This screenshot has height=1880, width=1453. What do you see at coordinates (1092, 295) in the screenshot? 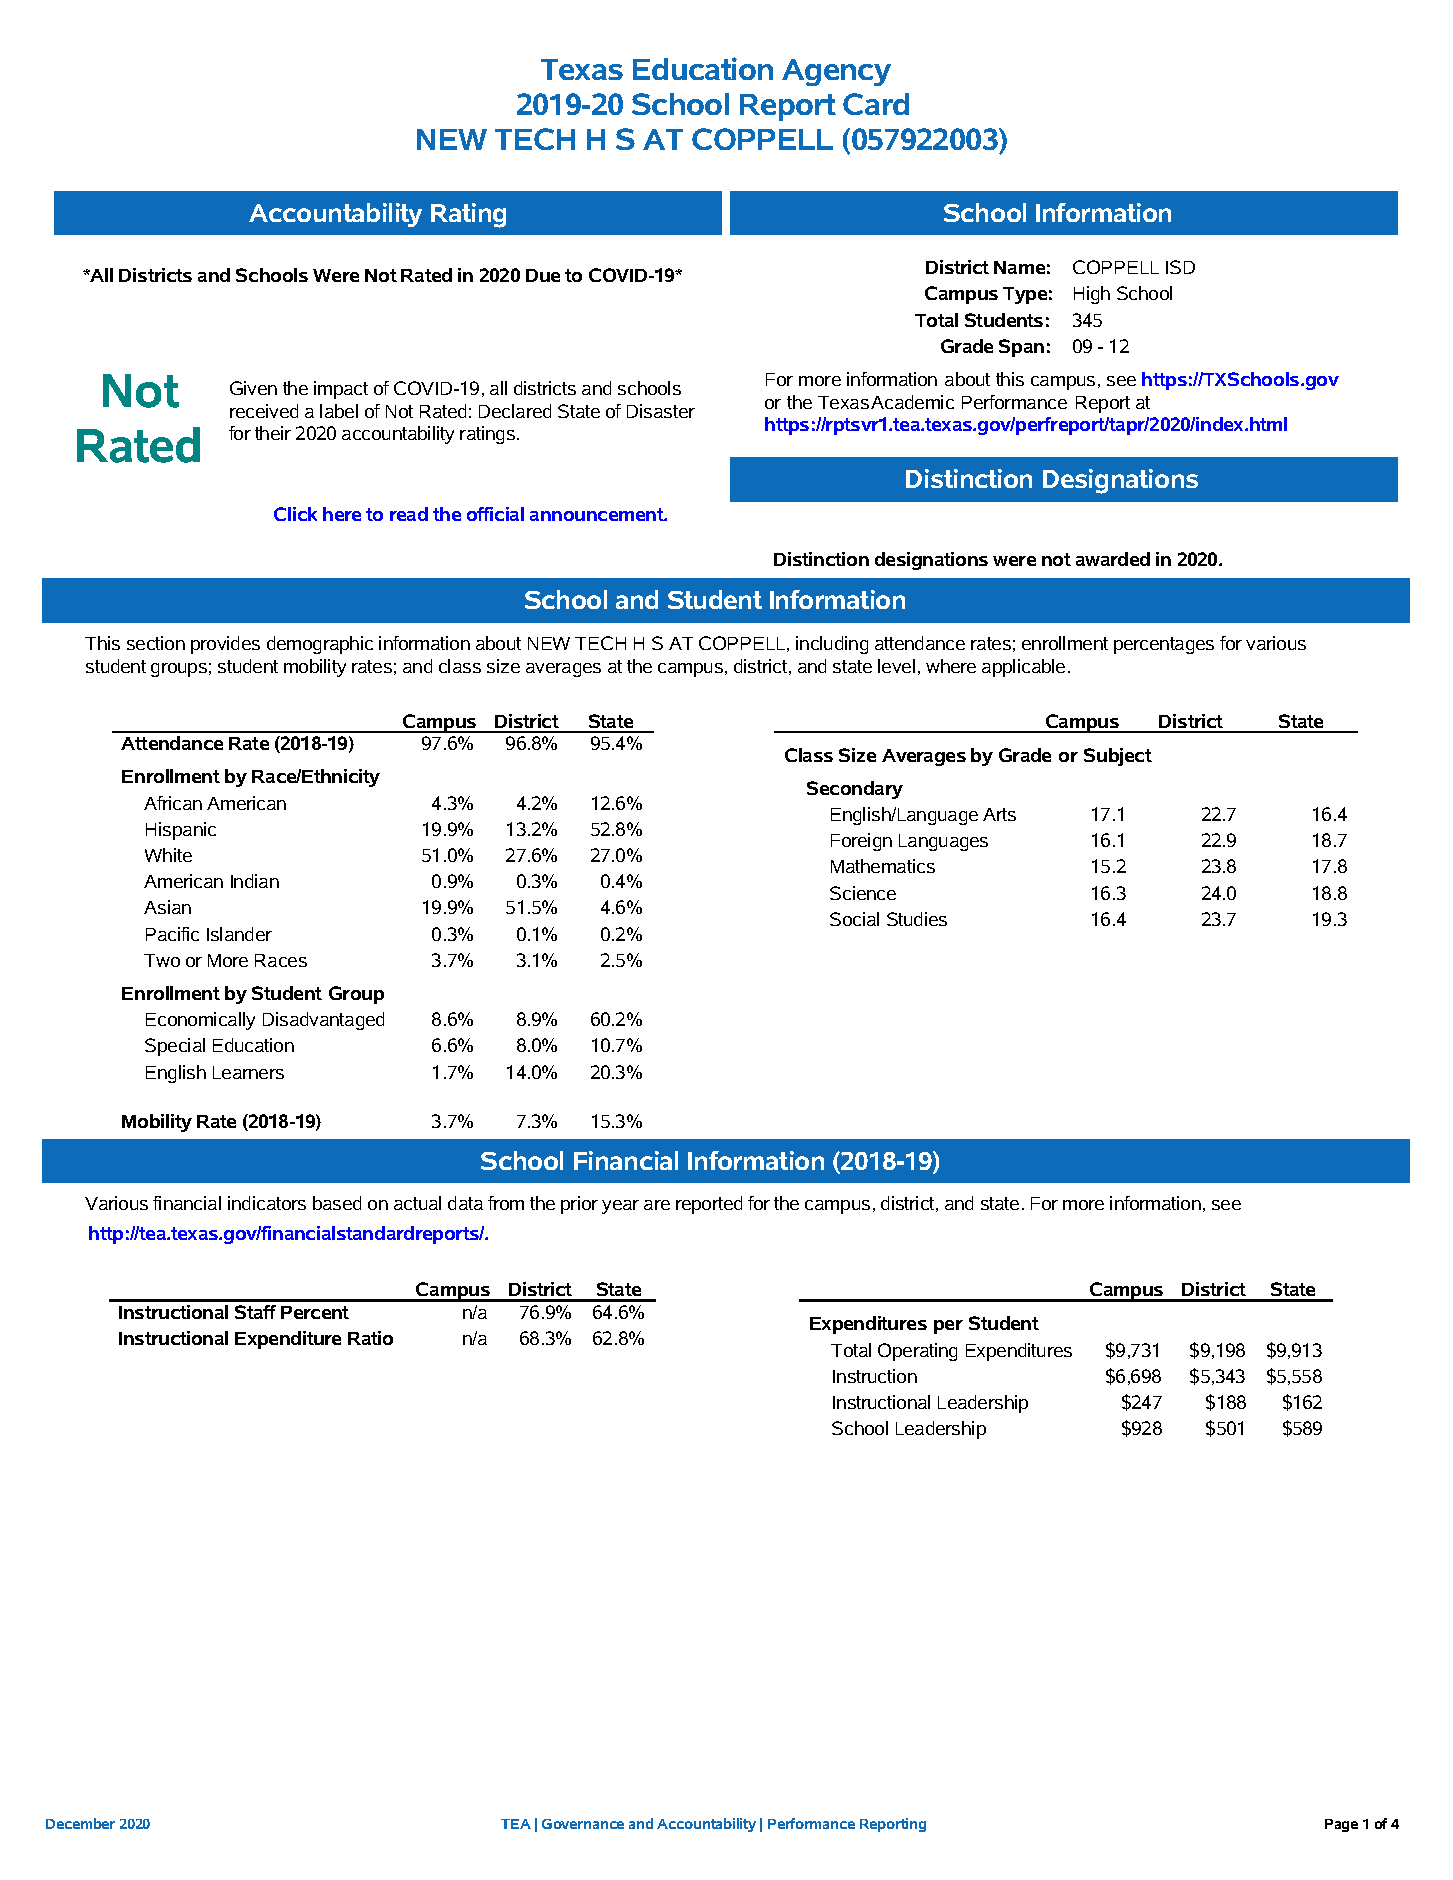
I see `High` at bounding box center [1092, 295].
